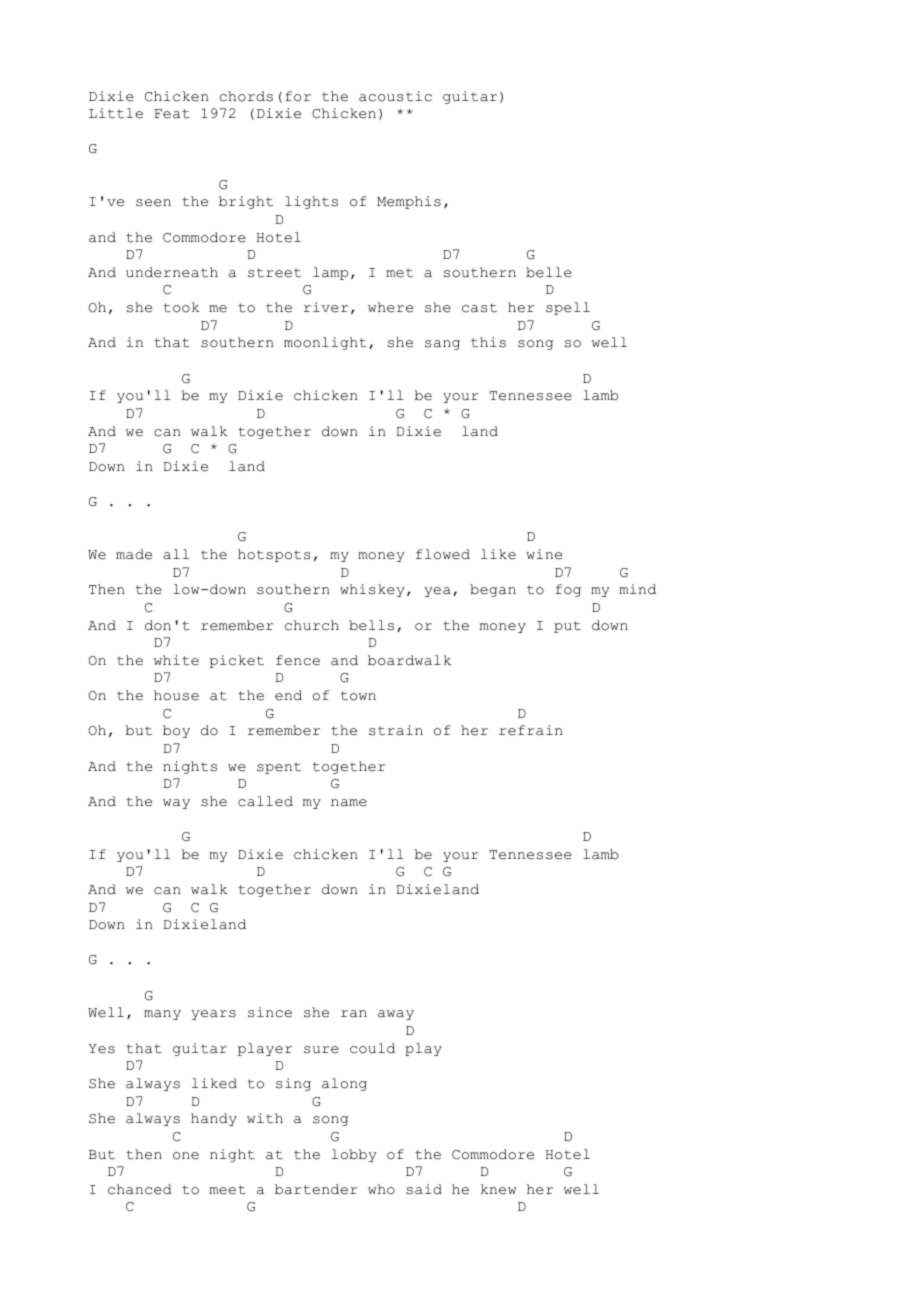  What do you see at coordinates (498, 1189) in the screenshot?
I see `knew` at bounding box center [498, 1189].
